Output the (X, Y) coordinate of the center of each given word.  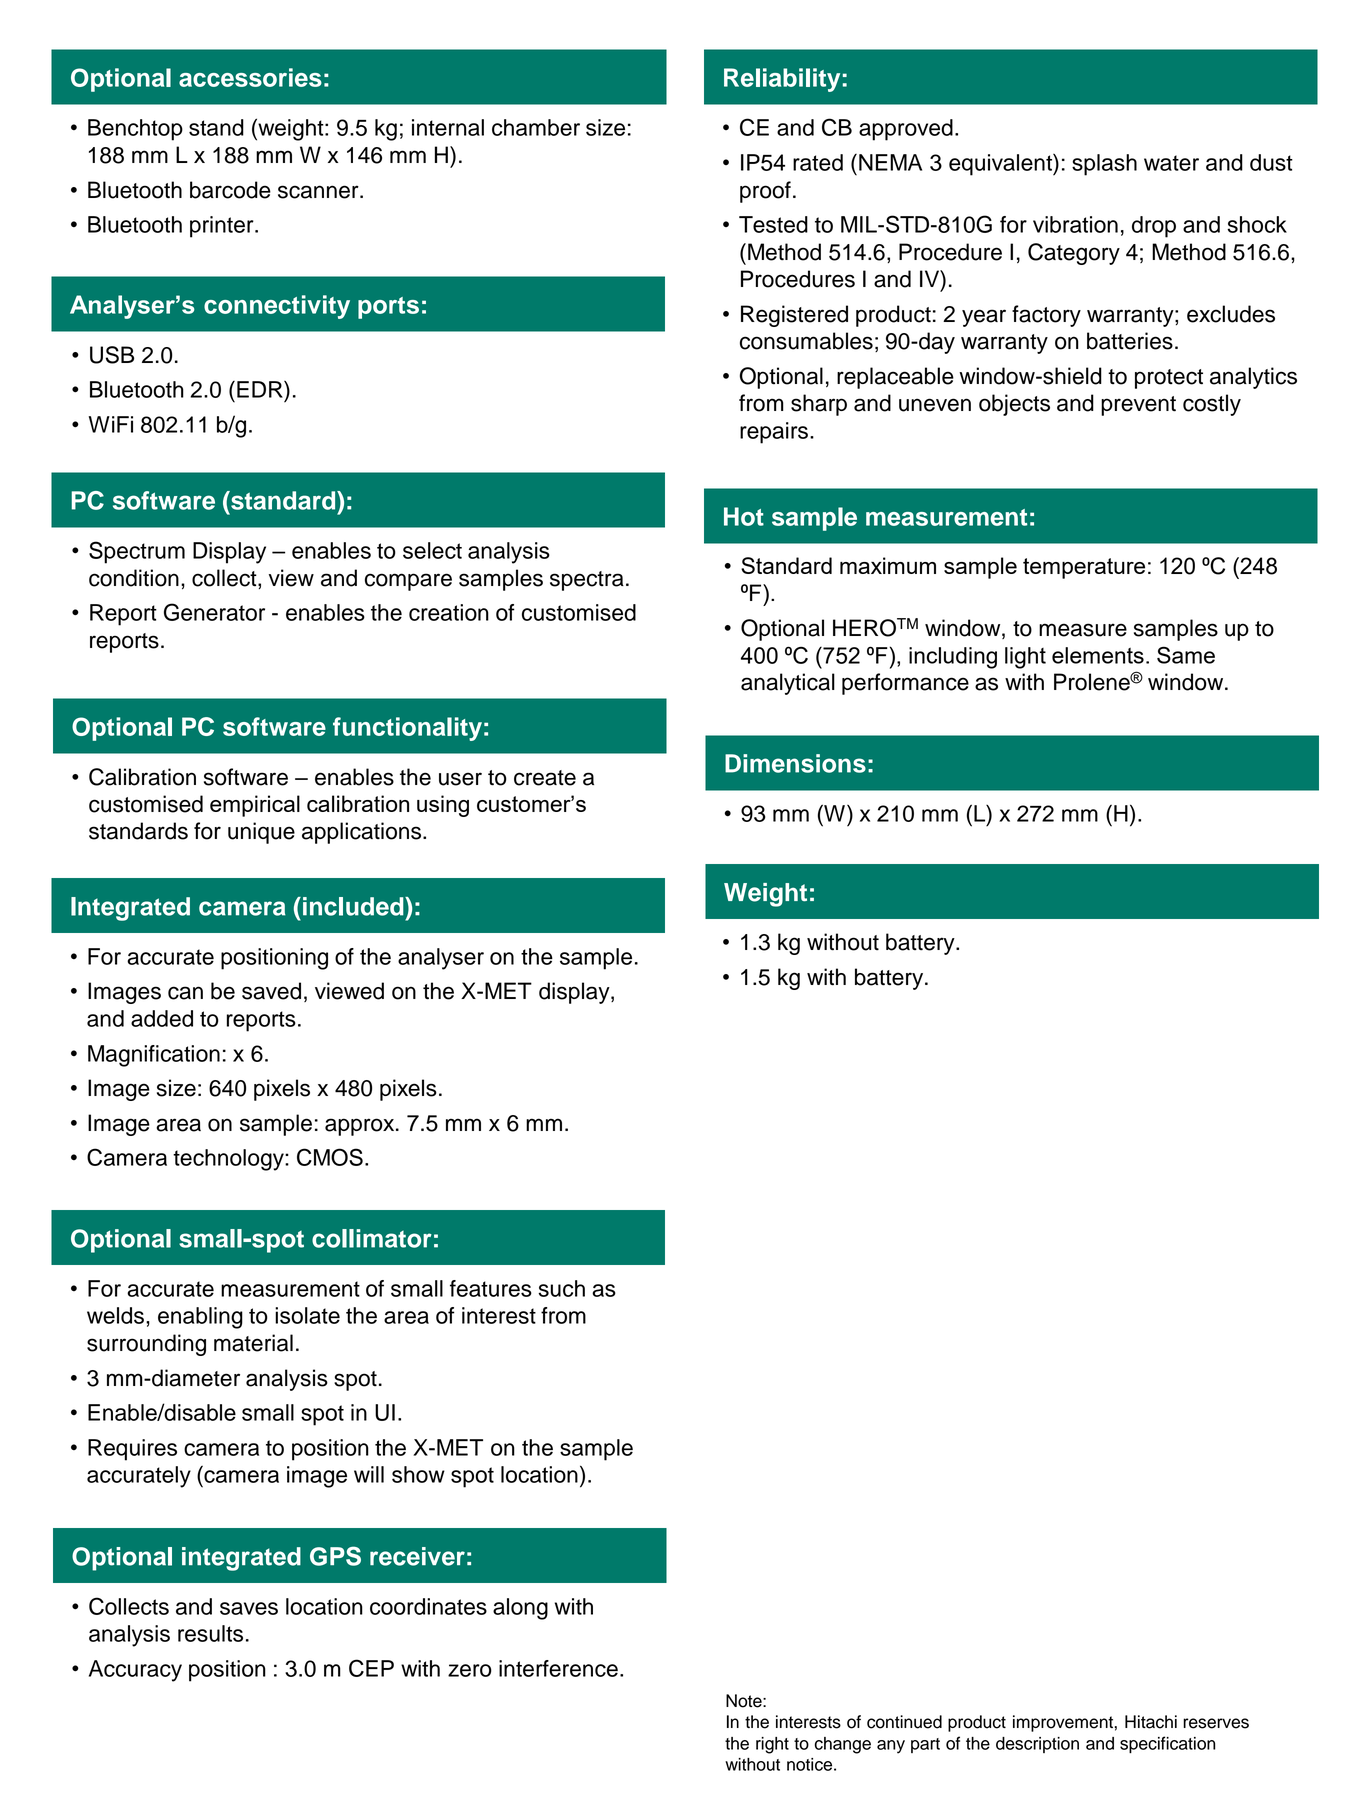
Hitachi (1151, 1722)
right (772, 1745)
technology (229, 1160)
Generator (214, 612)
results (210, 1633)
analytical (788, 684)
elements (1098, 655)
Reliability (782, 80)
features (491, 1288)
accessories (250, 77)
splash (1104, 165)
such (561, 1288)
